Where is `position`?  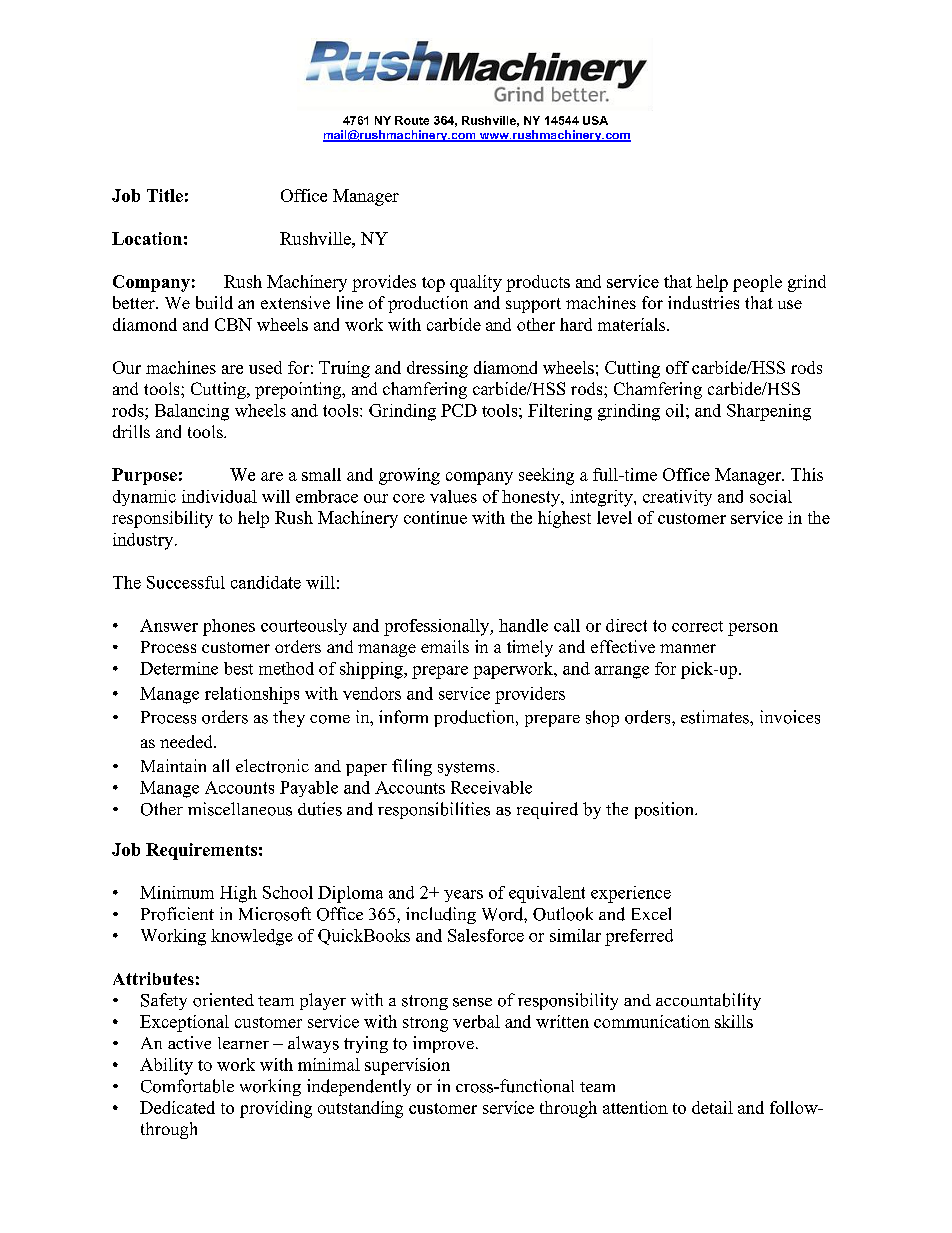
position is located at coordinates (665, 810).
